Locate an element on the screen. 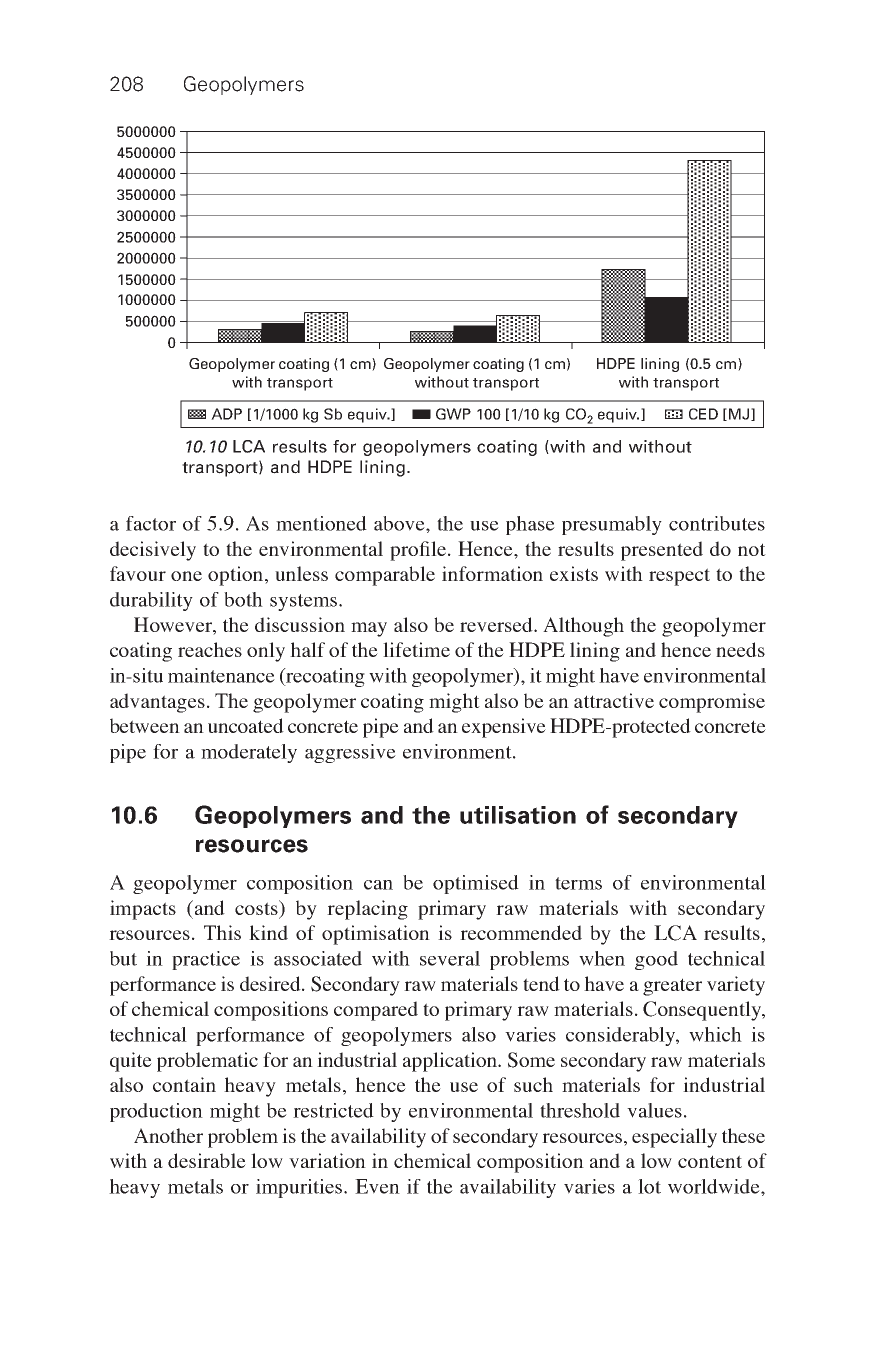 Image resolution: width=896 pixels, height=1345 pixels. practice is located at coordinates (206, 960).
